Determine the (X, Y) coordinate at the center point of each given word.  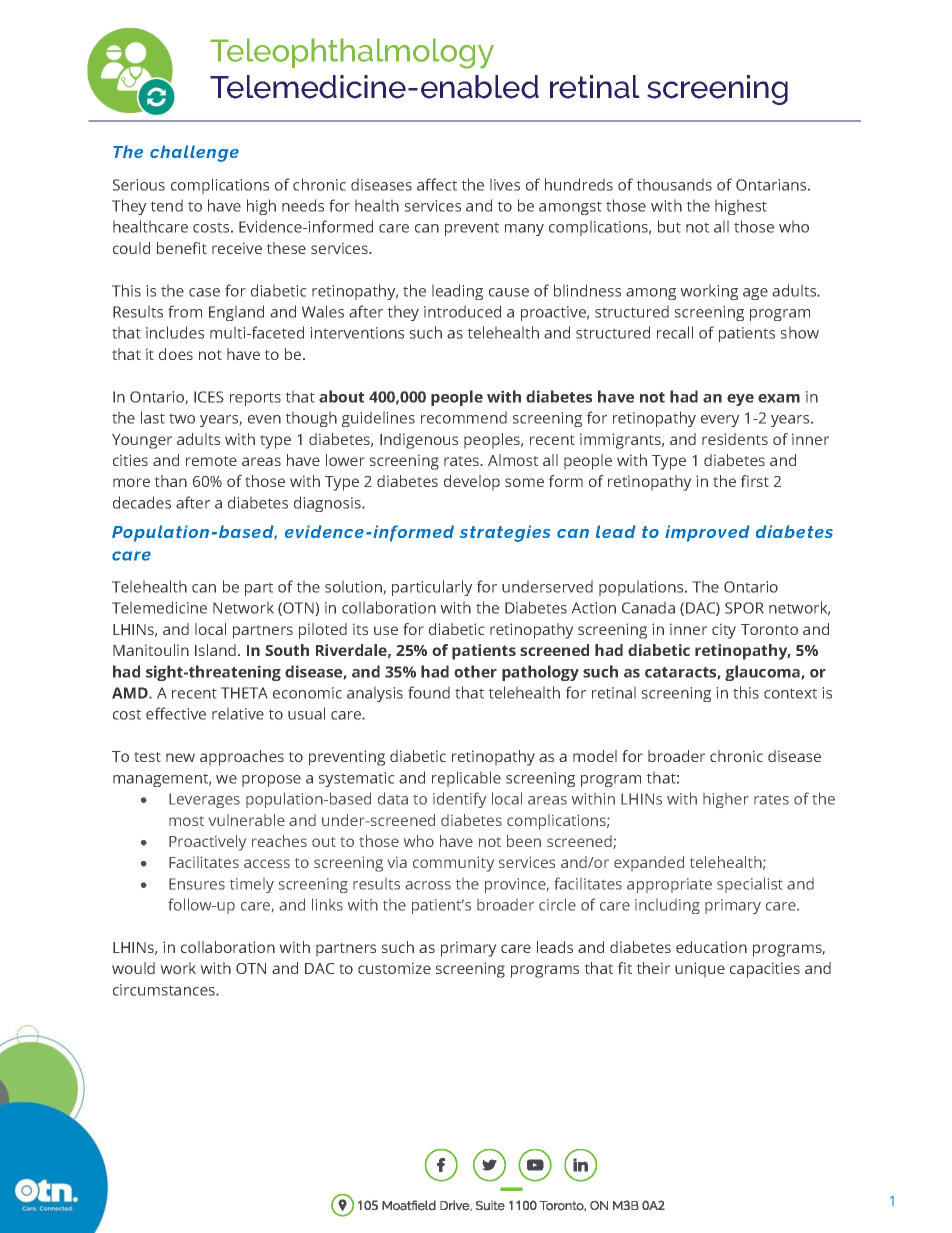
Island (215, 650)
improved (707, 533)
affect (437, 184)
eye (740, 400)
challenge (194, 153)
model (595, 756)
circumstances (165, 990)
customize (394, 968)
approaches (242, 758)
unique (700, 970)
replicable (466, 779)
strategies (505, 533)
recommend (464, 417)
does (176, 354)
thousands (674, 184)
